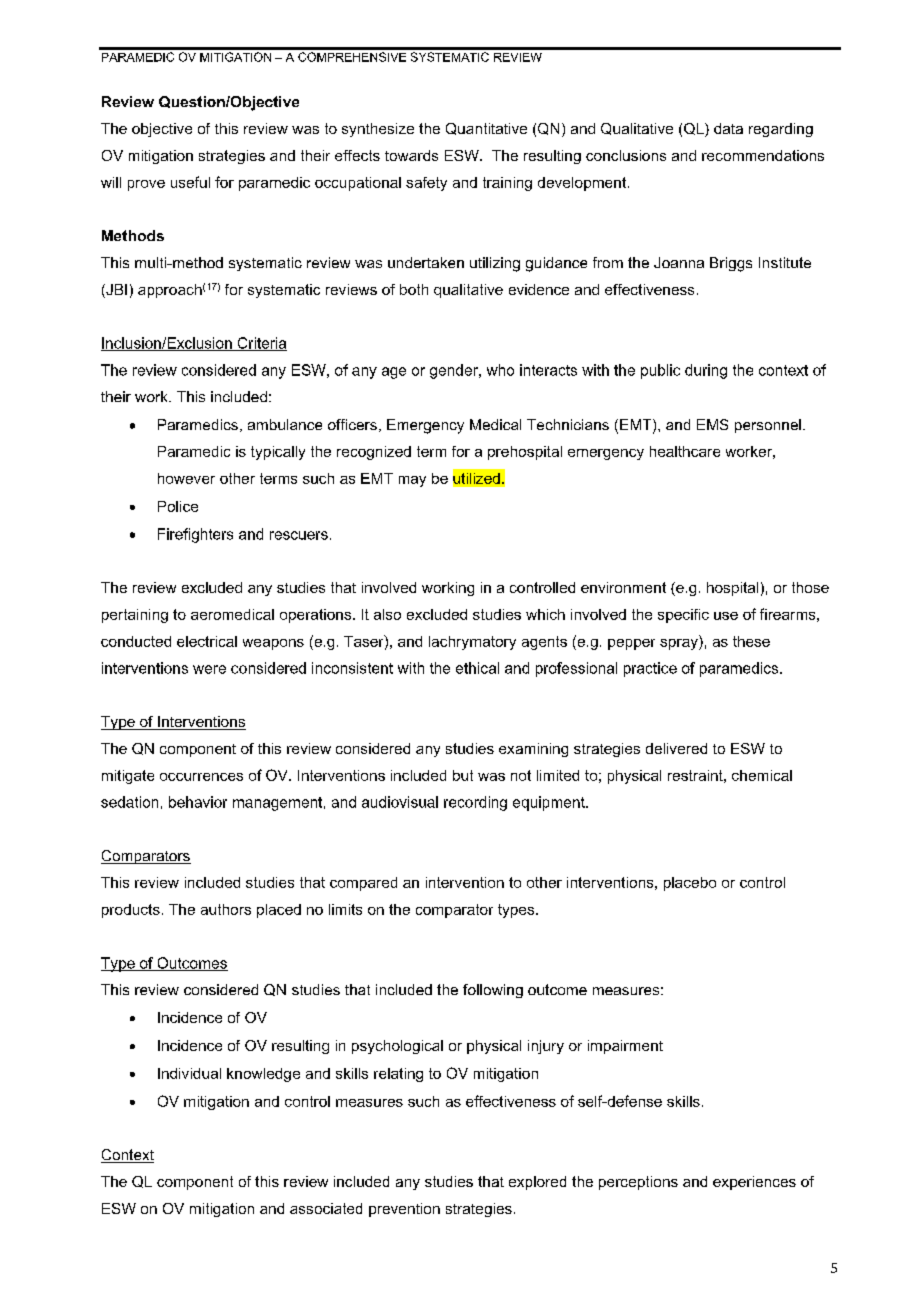 The height and width of the image is (1307, 924). I want to click on recommendations, so click(763, 155).
